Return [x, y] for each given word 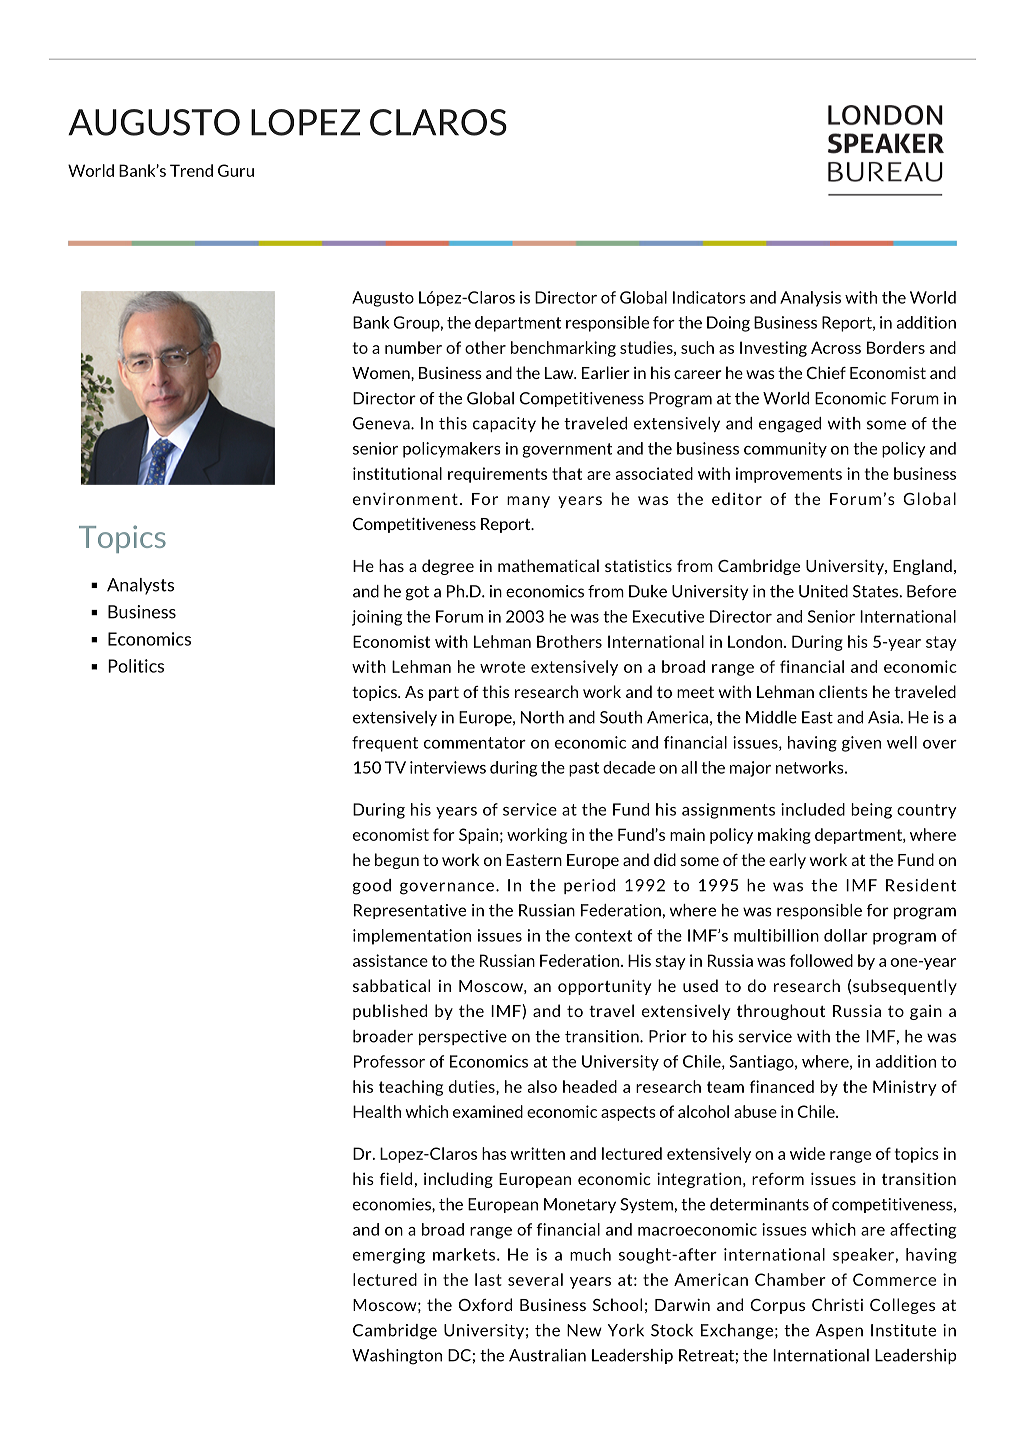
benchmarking [563, 349]
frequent [385, 744]
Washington [397, 1357]
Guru [236, 170]
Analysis [810, 299]
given [861, 744]
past [584, 769]
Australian [547, 1355]
